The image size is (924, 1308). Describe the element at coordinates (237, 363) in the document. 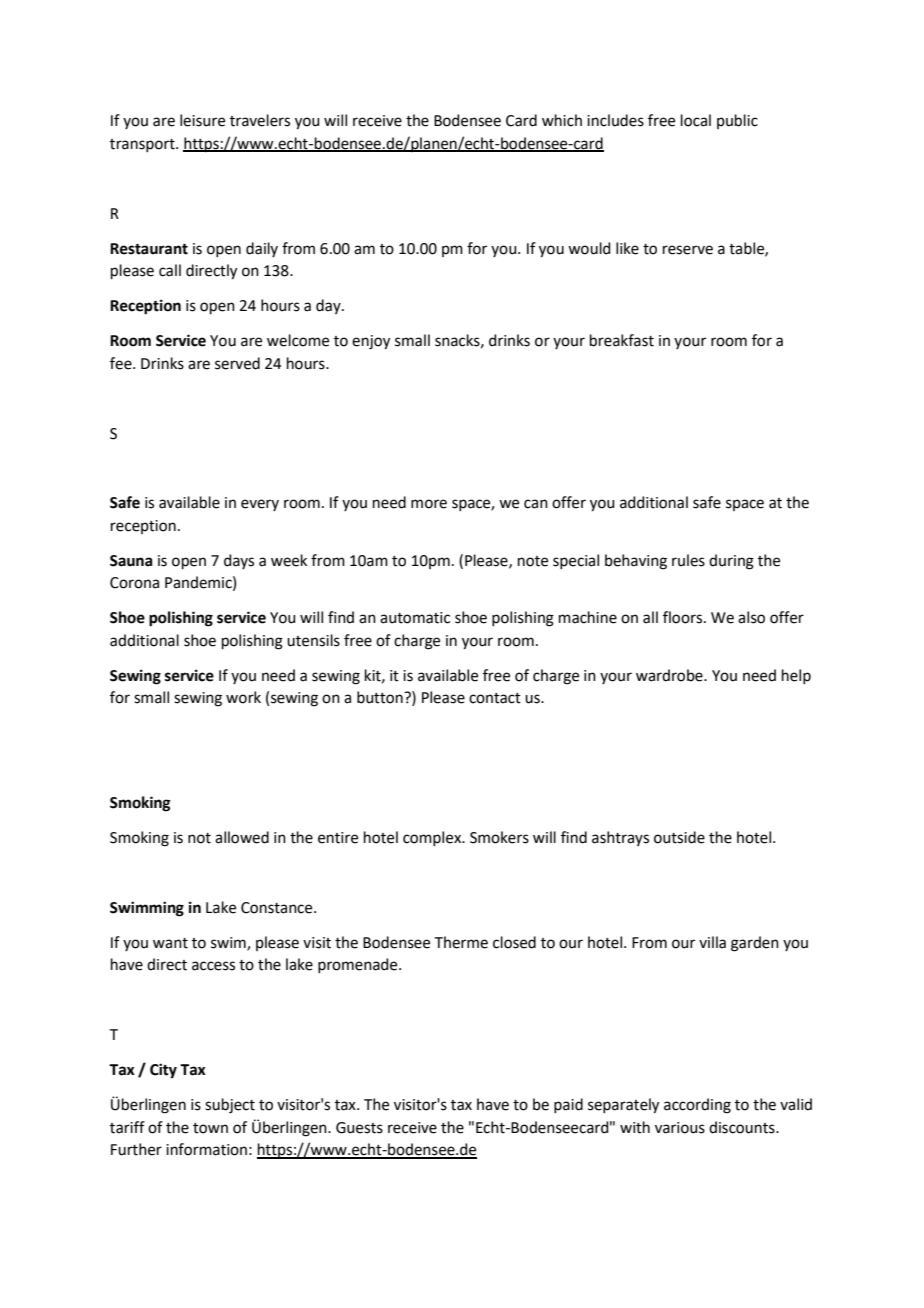

I see `served` at that location.
